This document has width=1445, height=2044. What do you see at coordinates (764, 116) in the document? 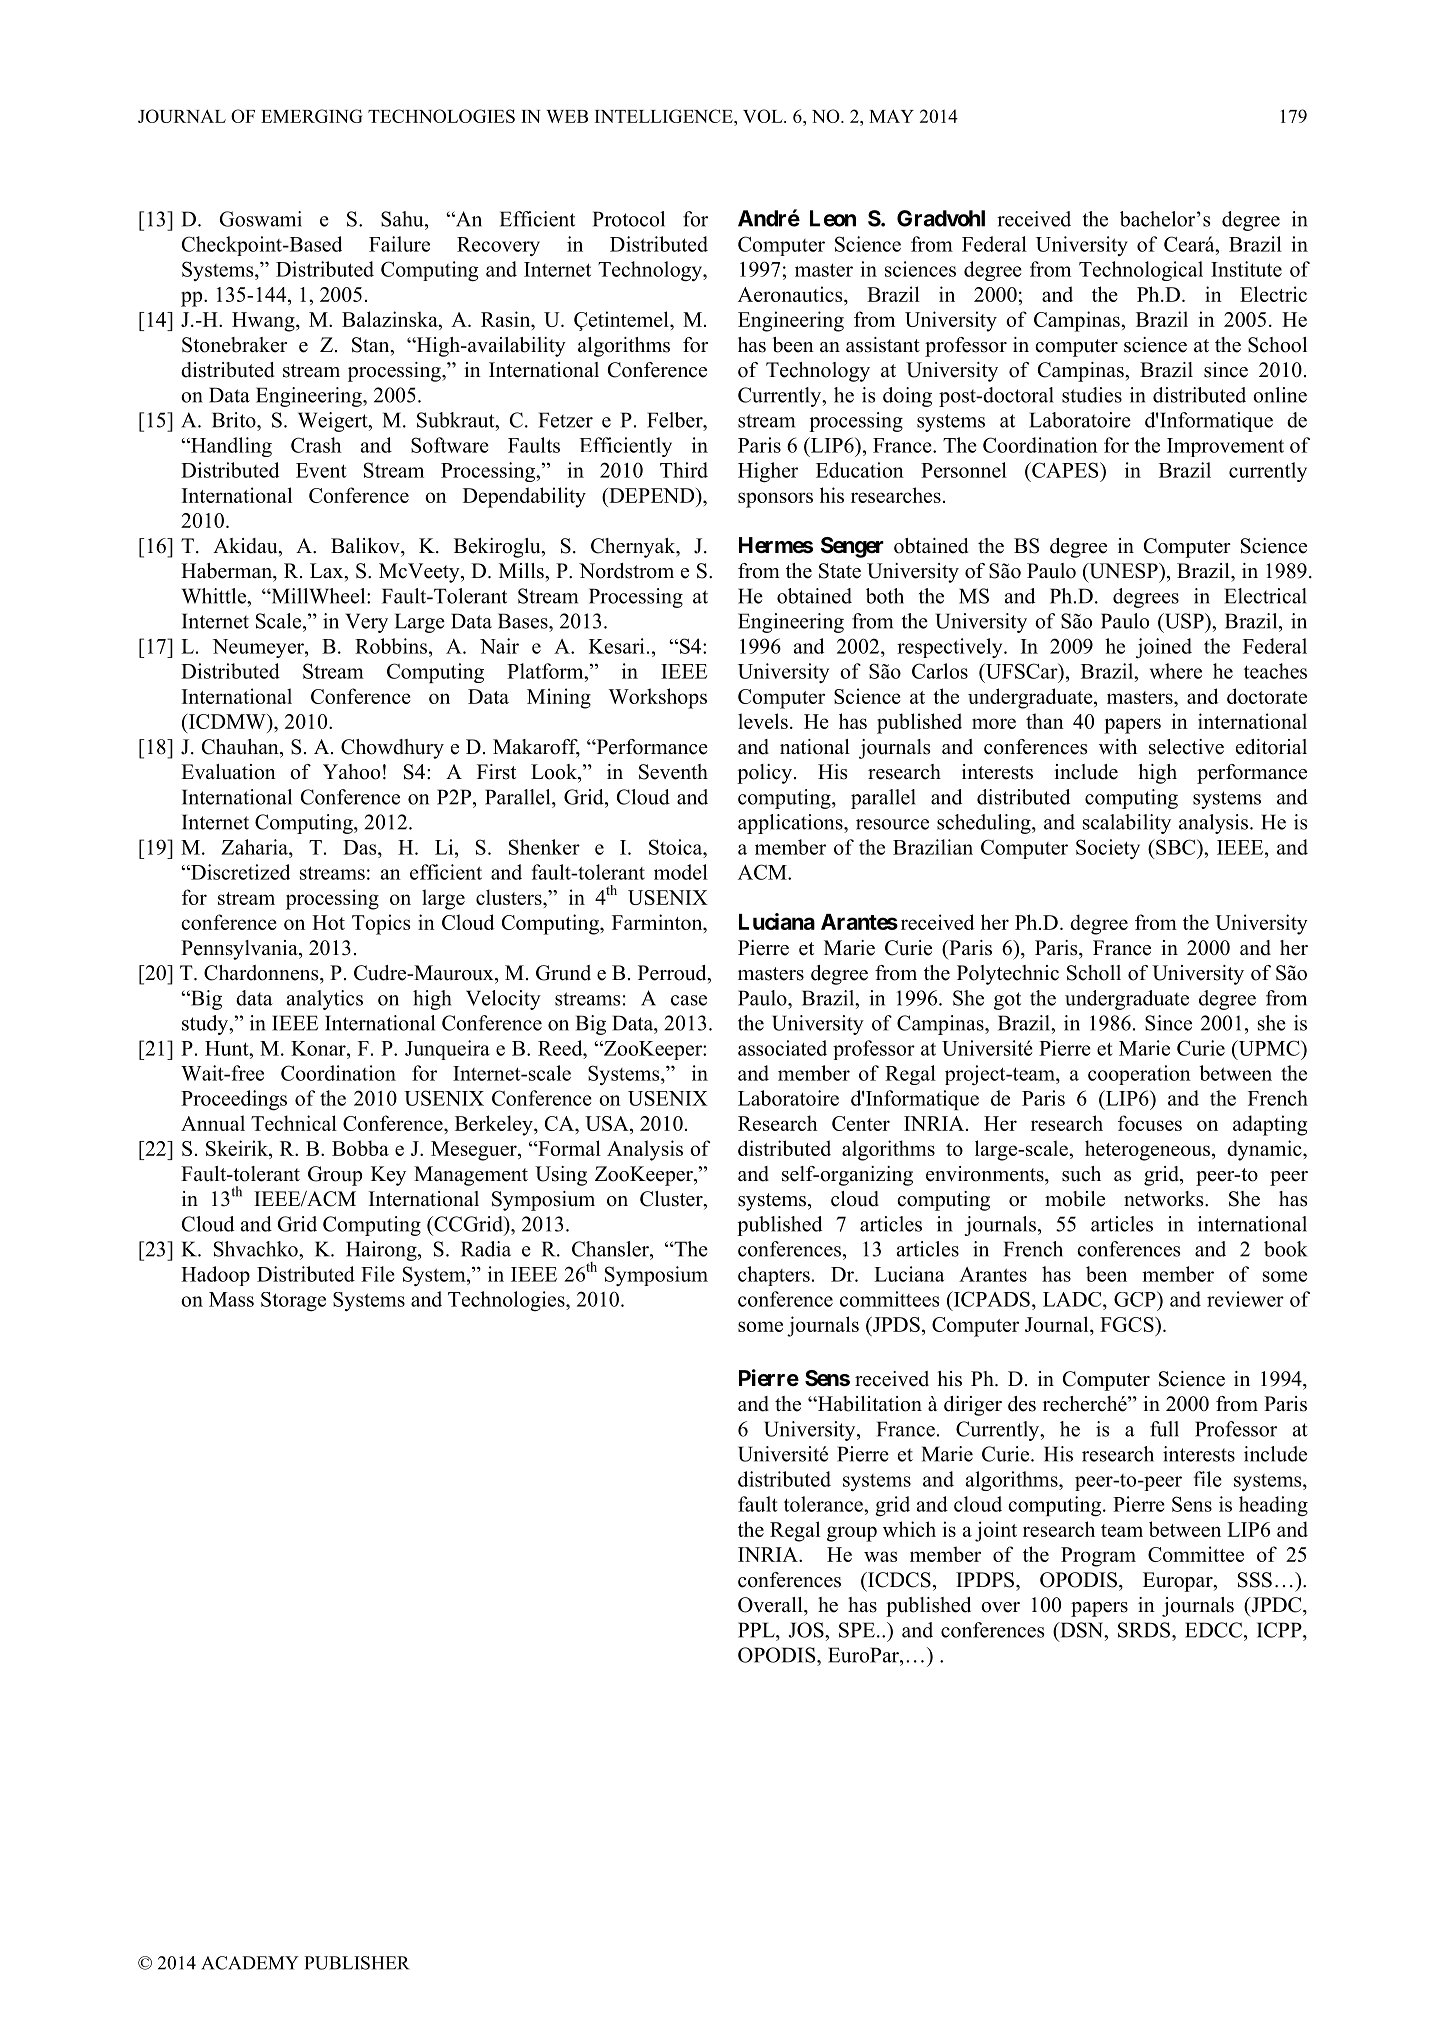
I see `VOL` at bounding box center [764, 116].
